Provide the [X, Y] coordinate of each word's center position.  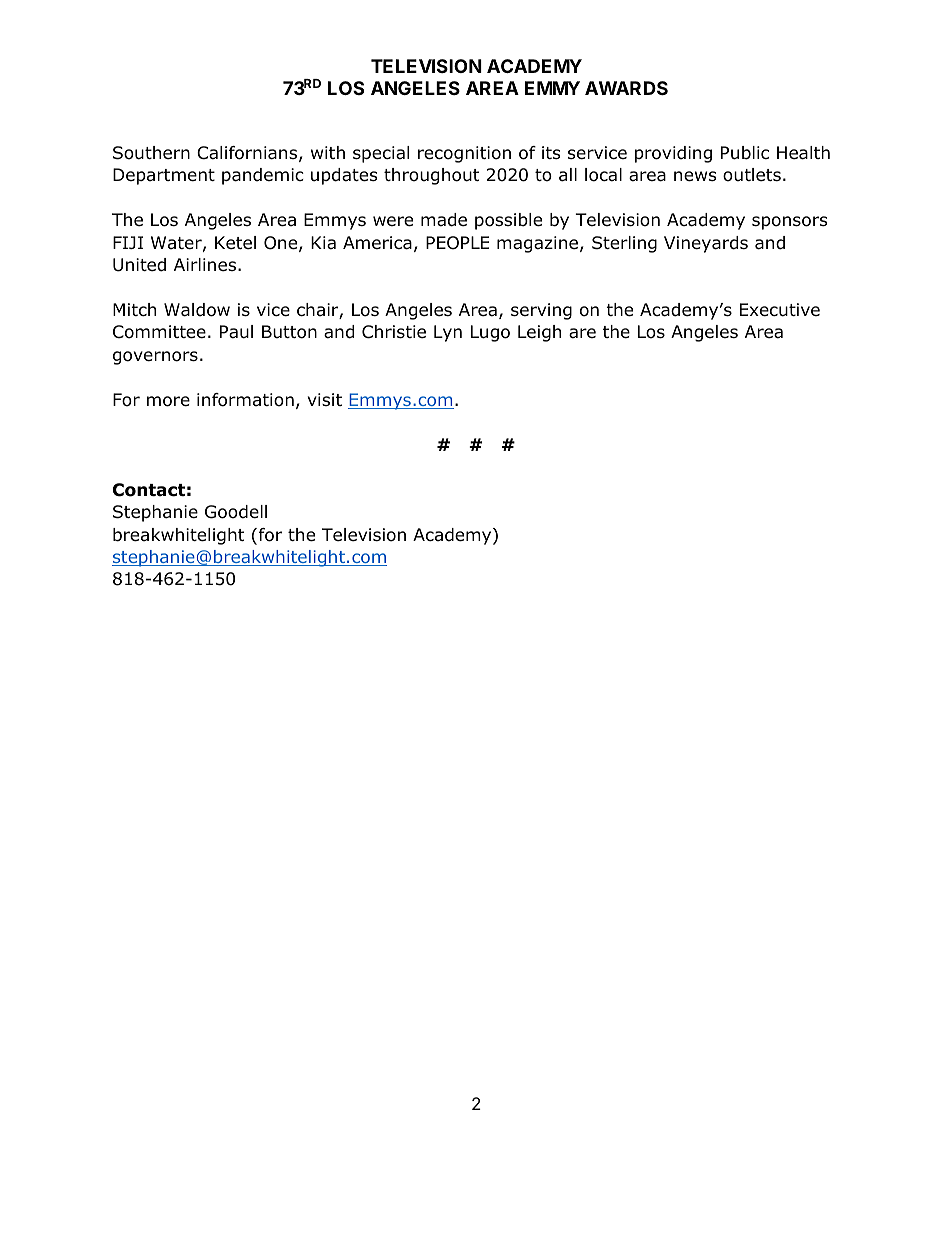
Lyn [448, 333]
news [695, 176]
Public [745, 153]
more [168, 401]
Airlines [205, 264]
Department [164, 176]
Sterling [624, 244]
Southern [151, 153]
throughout [431, 176]
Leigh [539, 333]
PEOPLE [457, 243]
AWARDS [626, 88]
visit [325, 399]
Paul [236, 332]
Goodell [236, 512]
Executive [780, 310]
